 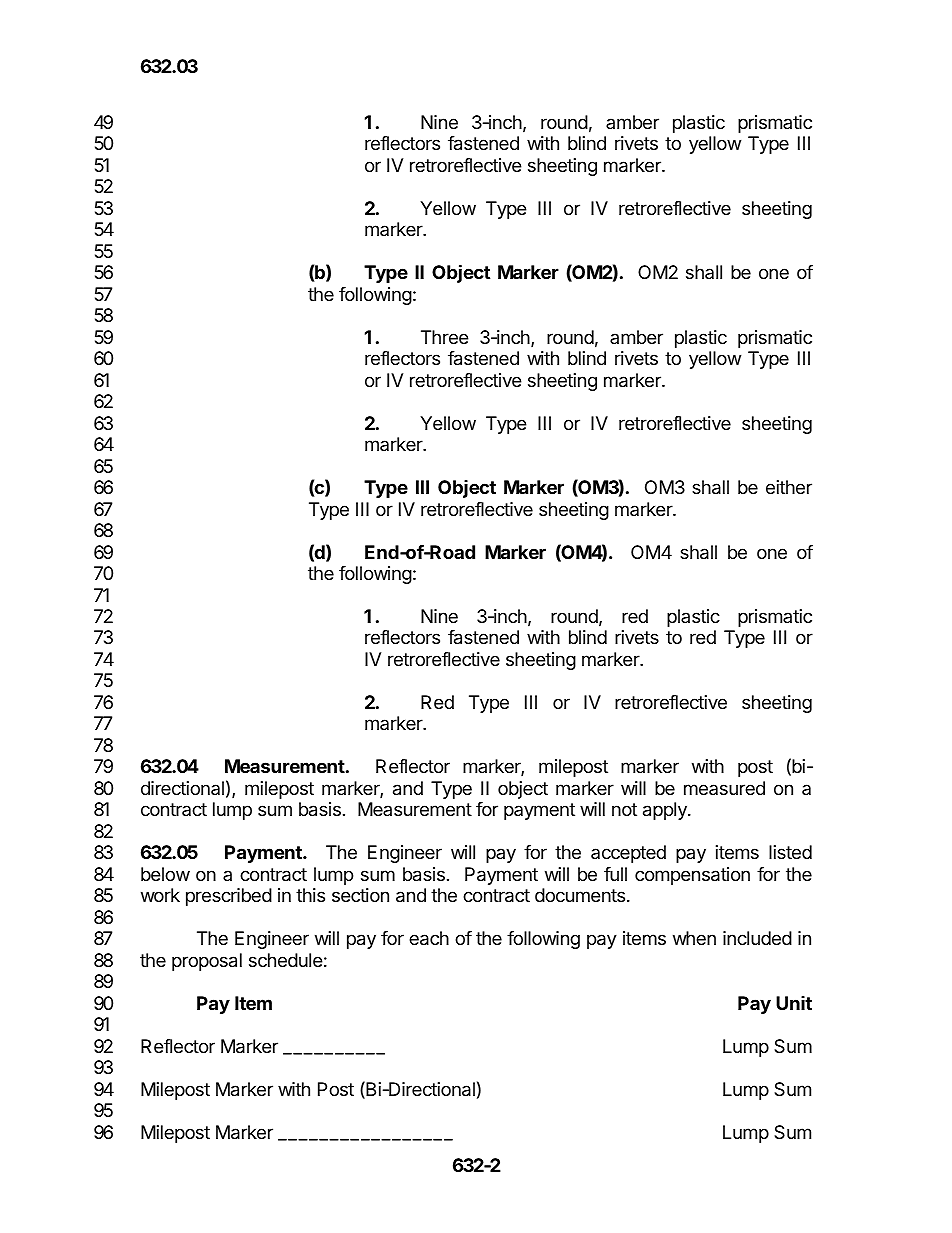 I want to click on proposal, so click(x=207, y=962).
